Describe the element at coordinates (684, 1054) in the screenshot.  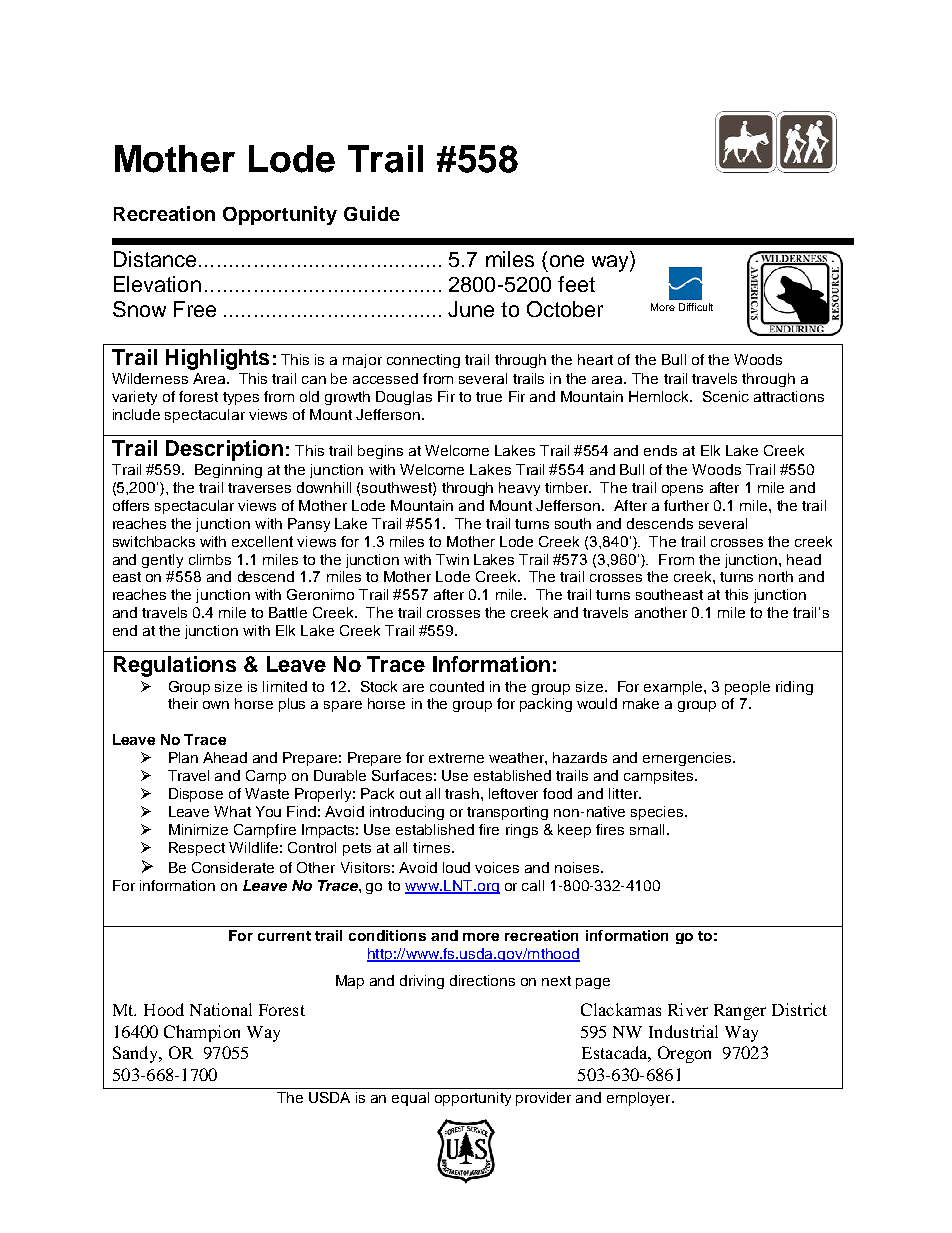
I see `Oregon` at that location.
